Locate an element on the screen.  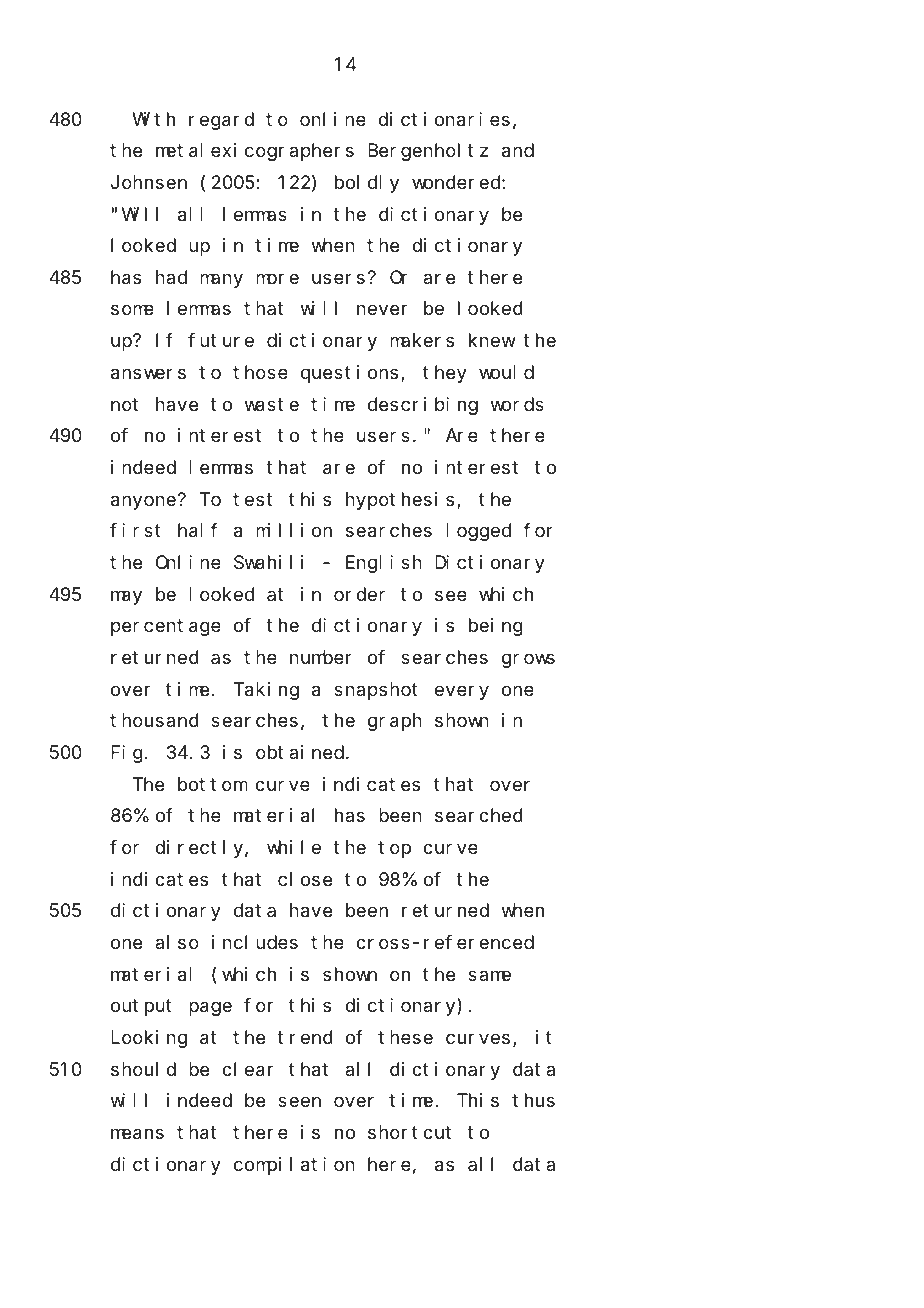
waste is located at coordinates (272, 405).
